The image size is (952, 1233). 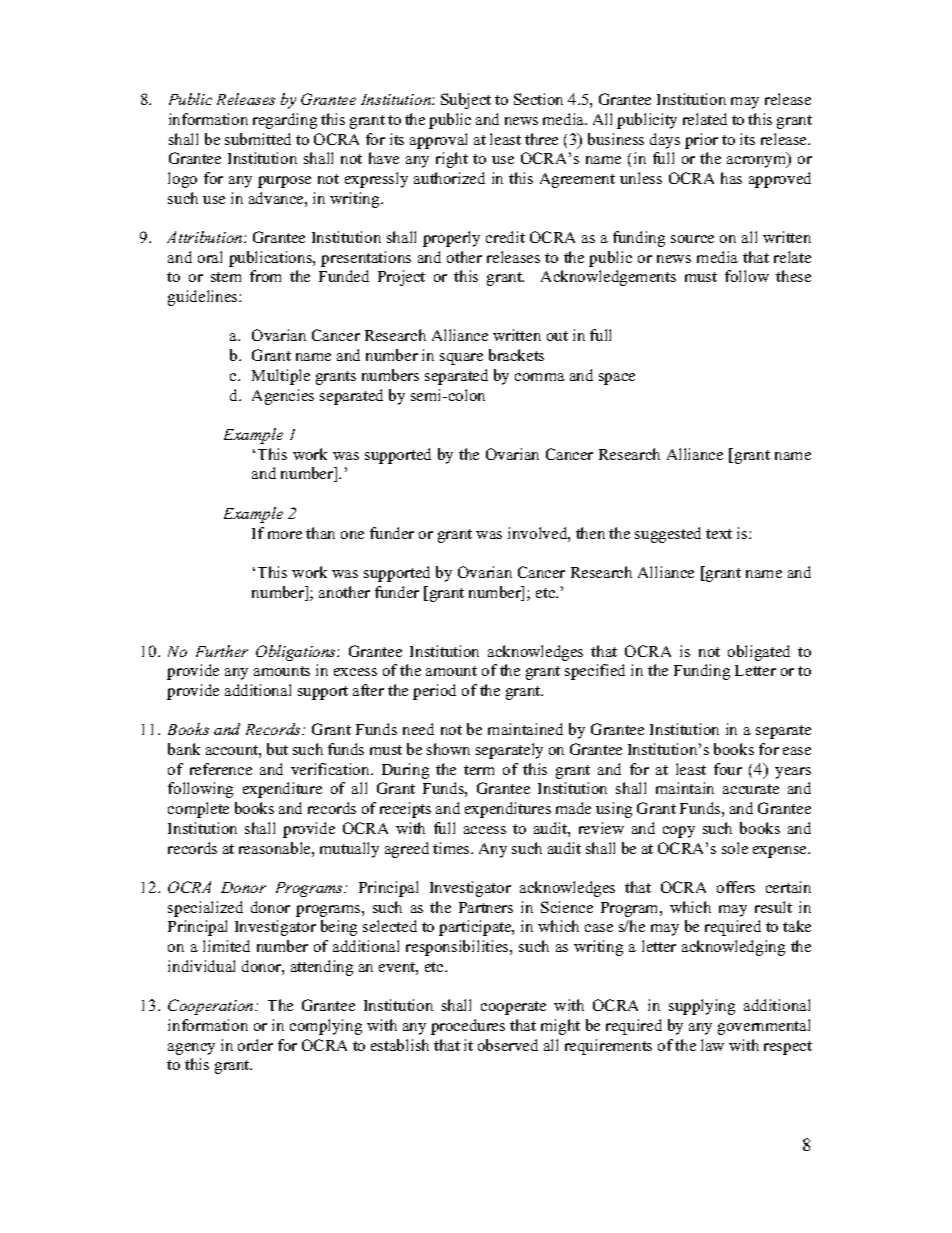 What do you see at coordinates (468, 1027) in the screenshot?
I see `procedures` at bounding box center [468, 1027].
